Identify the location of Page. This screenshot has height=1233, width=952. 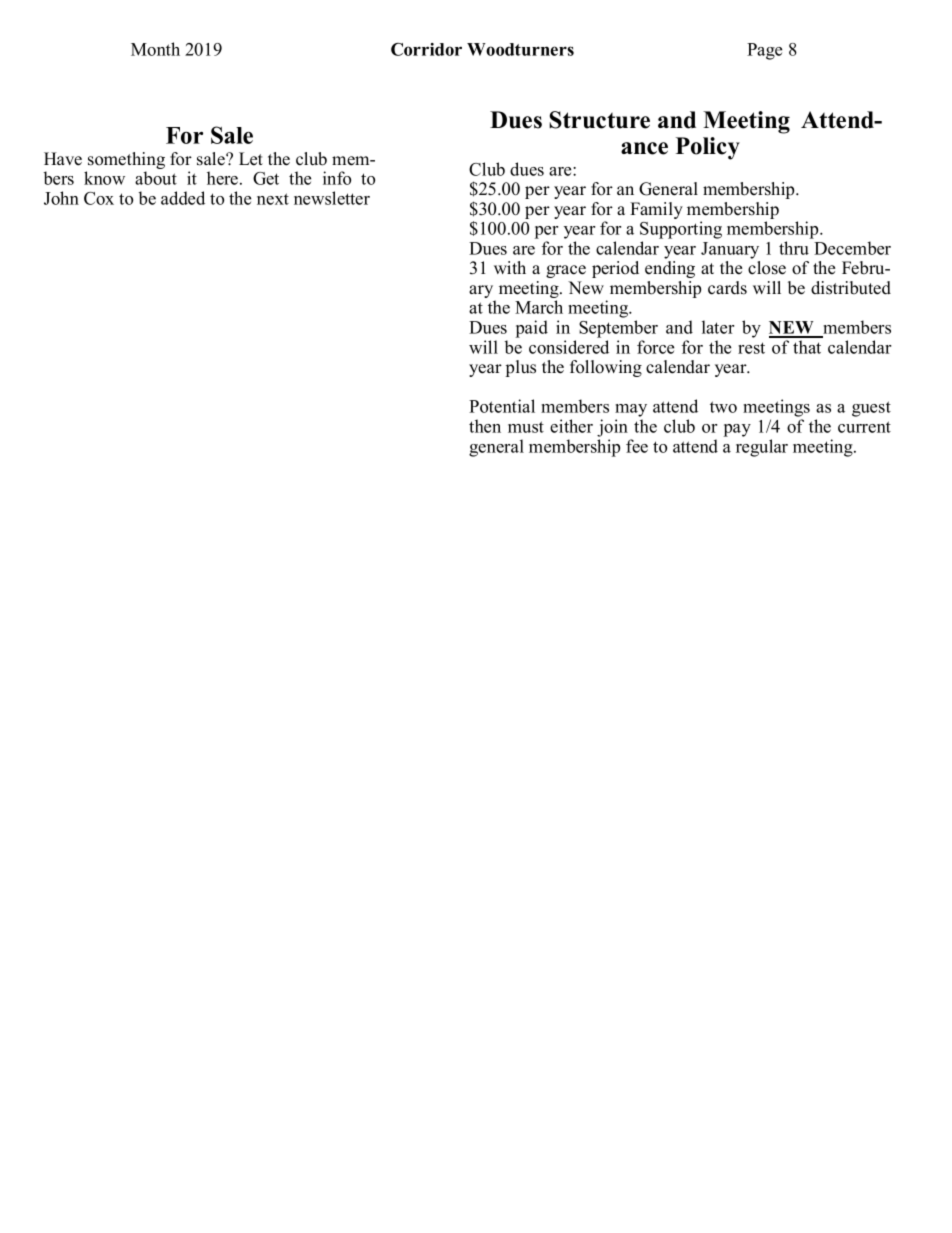
(764, 51).
